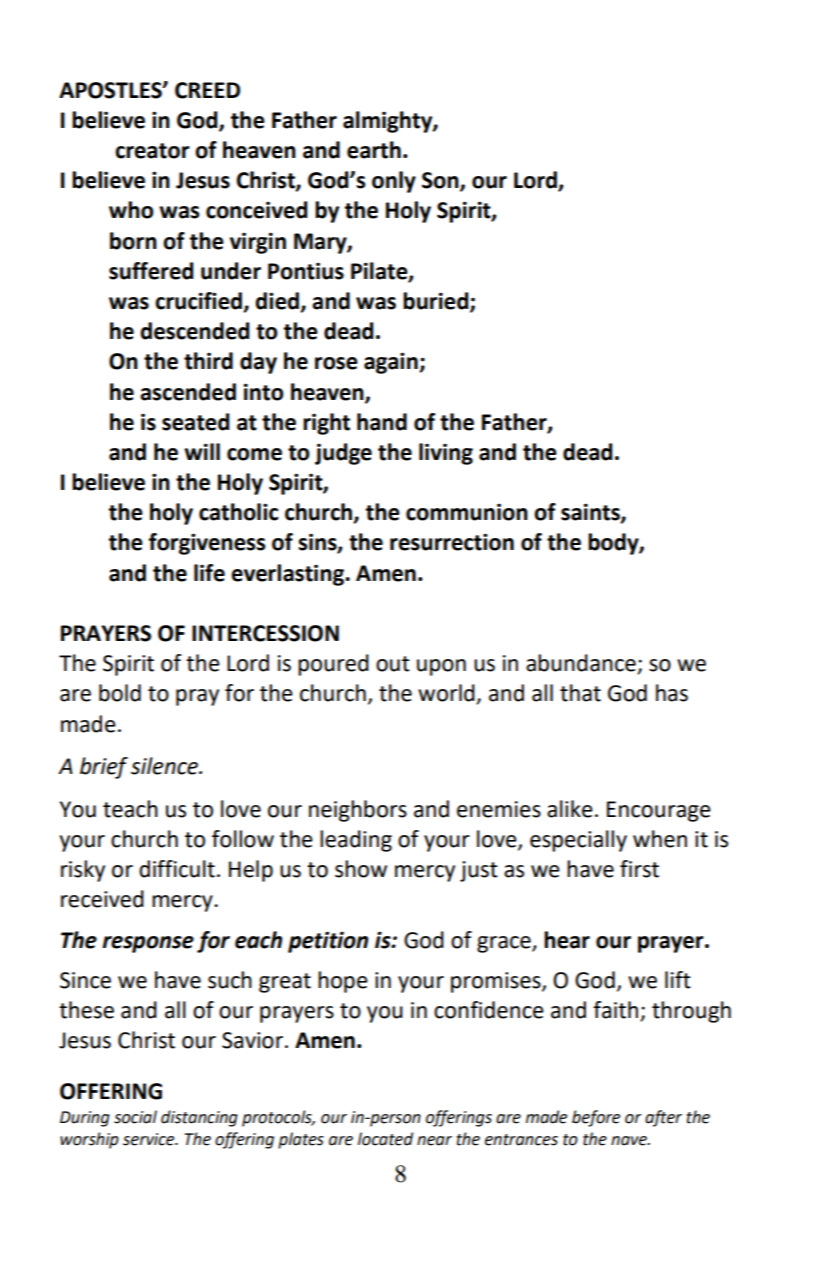 The height and width of the image is (1261, 816). What do you see at coordinates (591, 513) in the image?
I see `saints` at bounding box center [591, 513].
